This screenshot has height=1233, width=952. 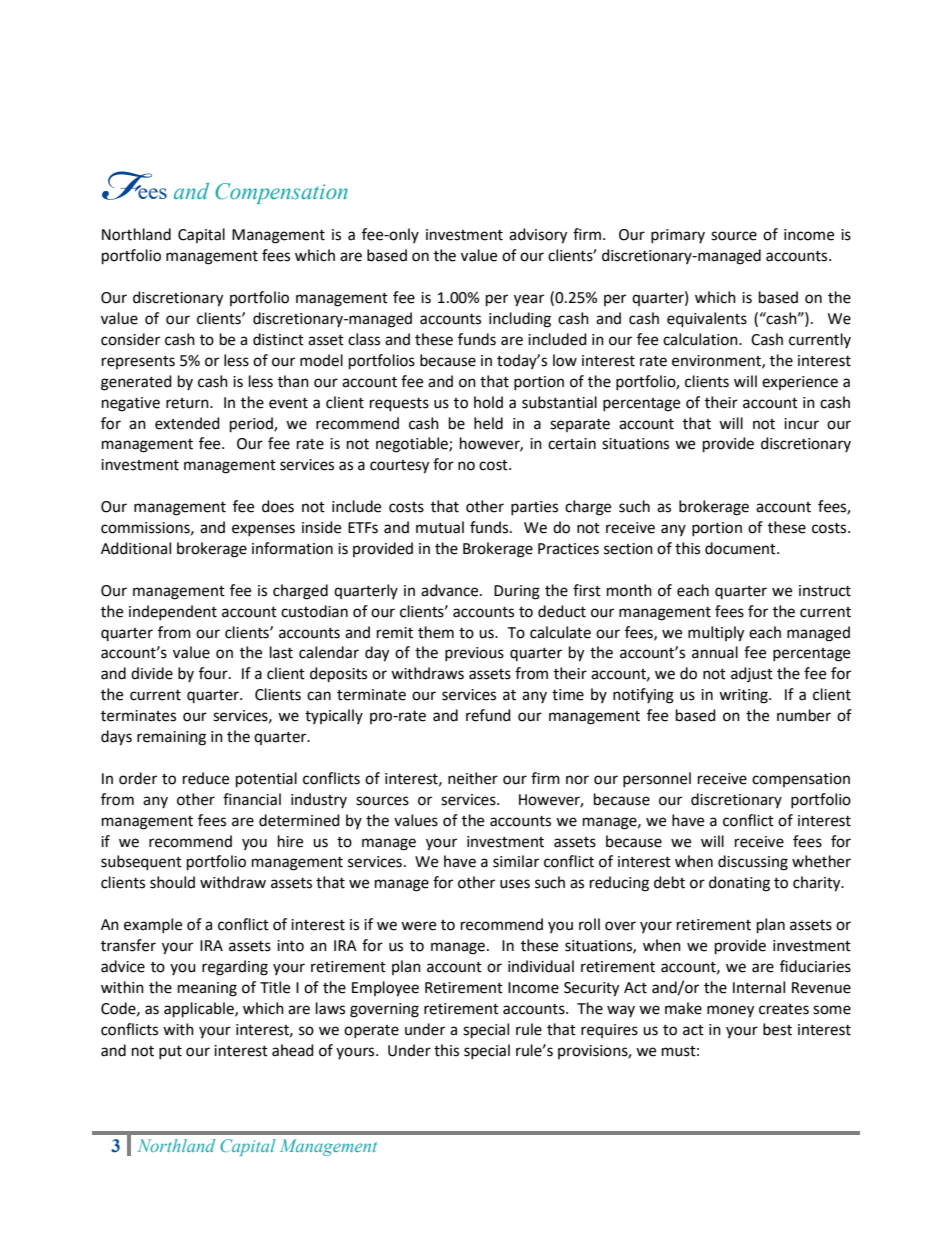 I want to click on put, so click(x=170, y=1052).
